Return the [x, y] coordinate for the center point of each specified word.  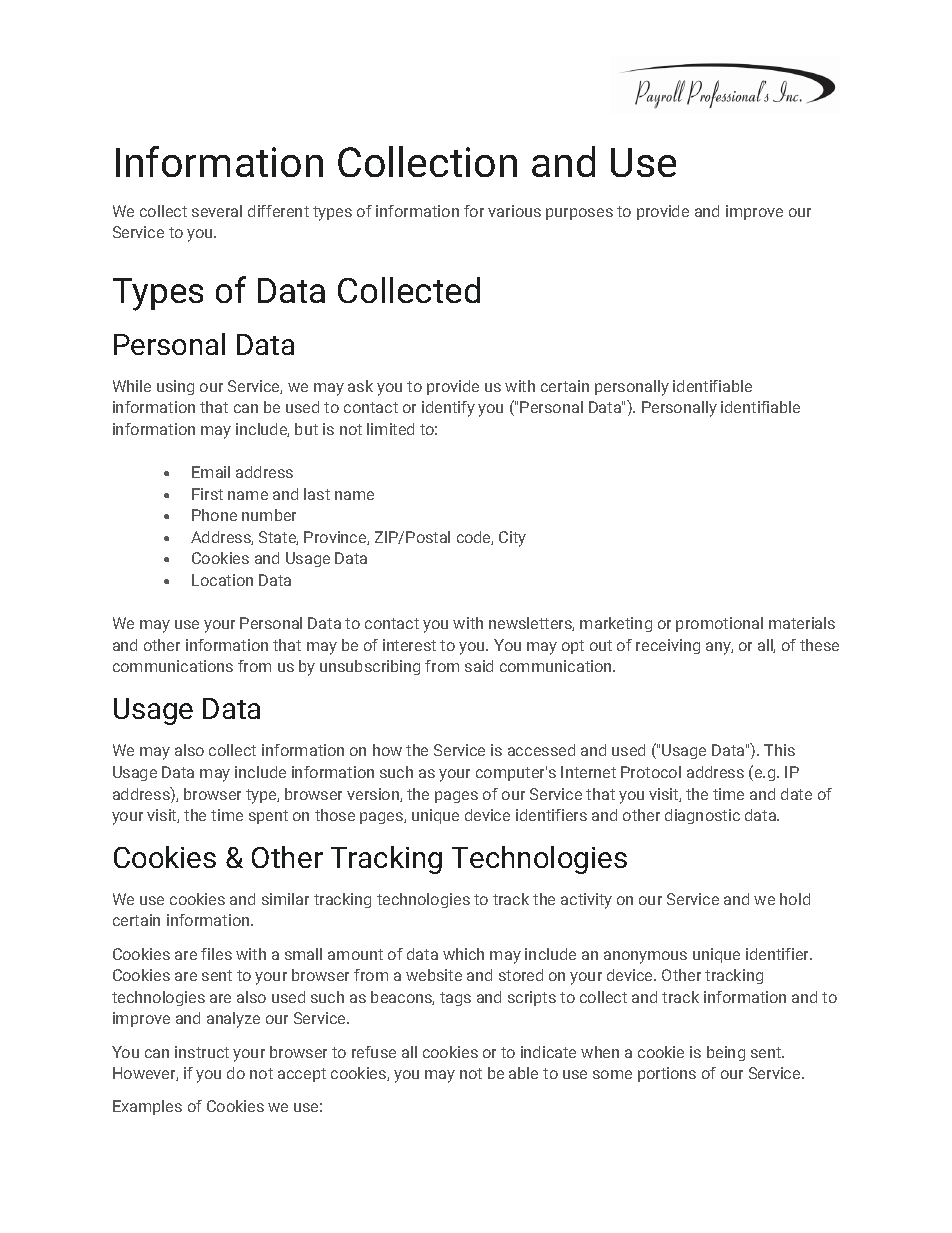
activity [586, 901]
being [726, 1053]
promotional [719, 624]
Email [211, 472]
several [217, 211]
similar [285, 899]
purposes [579, 214]
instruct [202, 1052]
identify [448, 409]
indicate [548, 1052]
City [512, 539]
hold [795, 899]
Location [222, 580]
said [479, 666]
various [514, 211]
